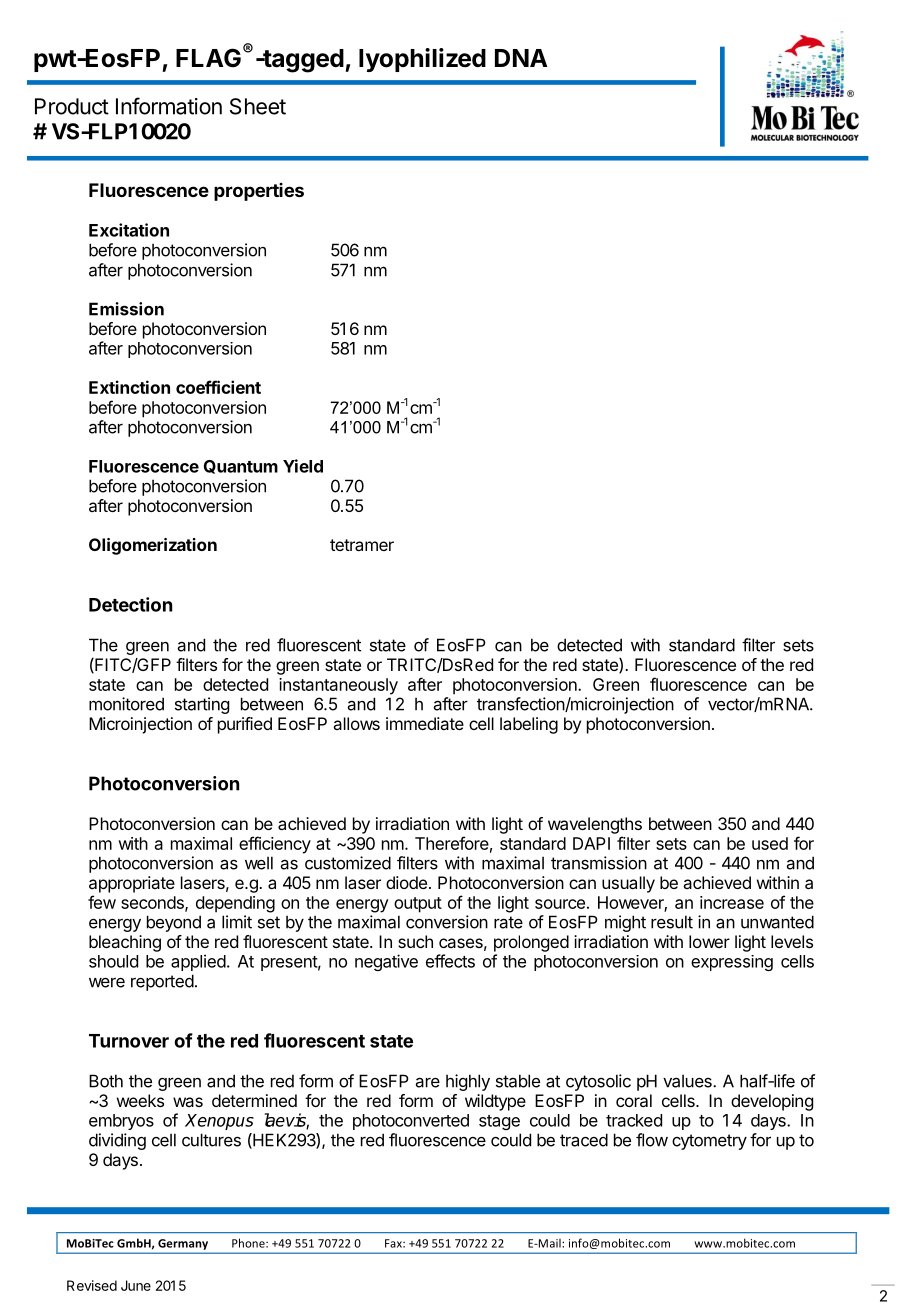  What do you see at coordinates (521, 58) in the screenshot?
I see `DNA` at bounding box center [521, 58].
